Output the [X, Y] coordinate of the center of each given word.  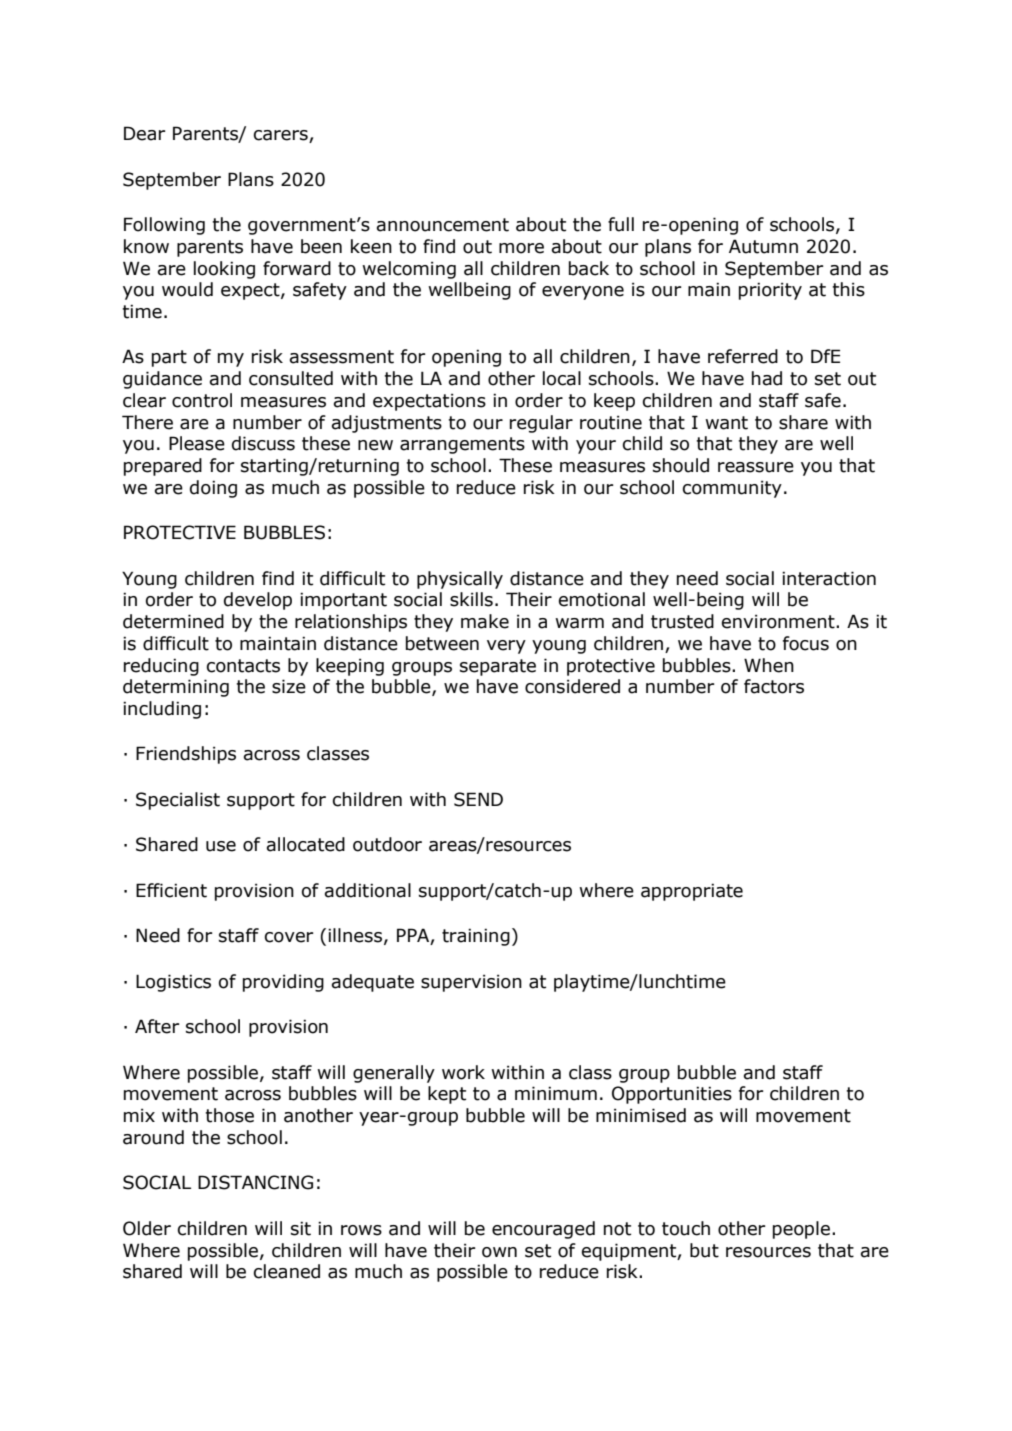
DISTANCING [255, 1182]
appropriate [692, 892]
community [732, 489]
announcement [443, 225]
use [221, 846]
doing [213, 489]
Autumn [763, 246]
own [499, 1252]
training [476, 937]
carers [282, 136]
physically [460, 580]
